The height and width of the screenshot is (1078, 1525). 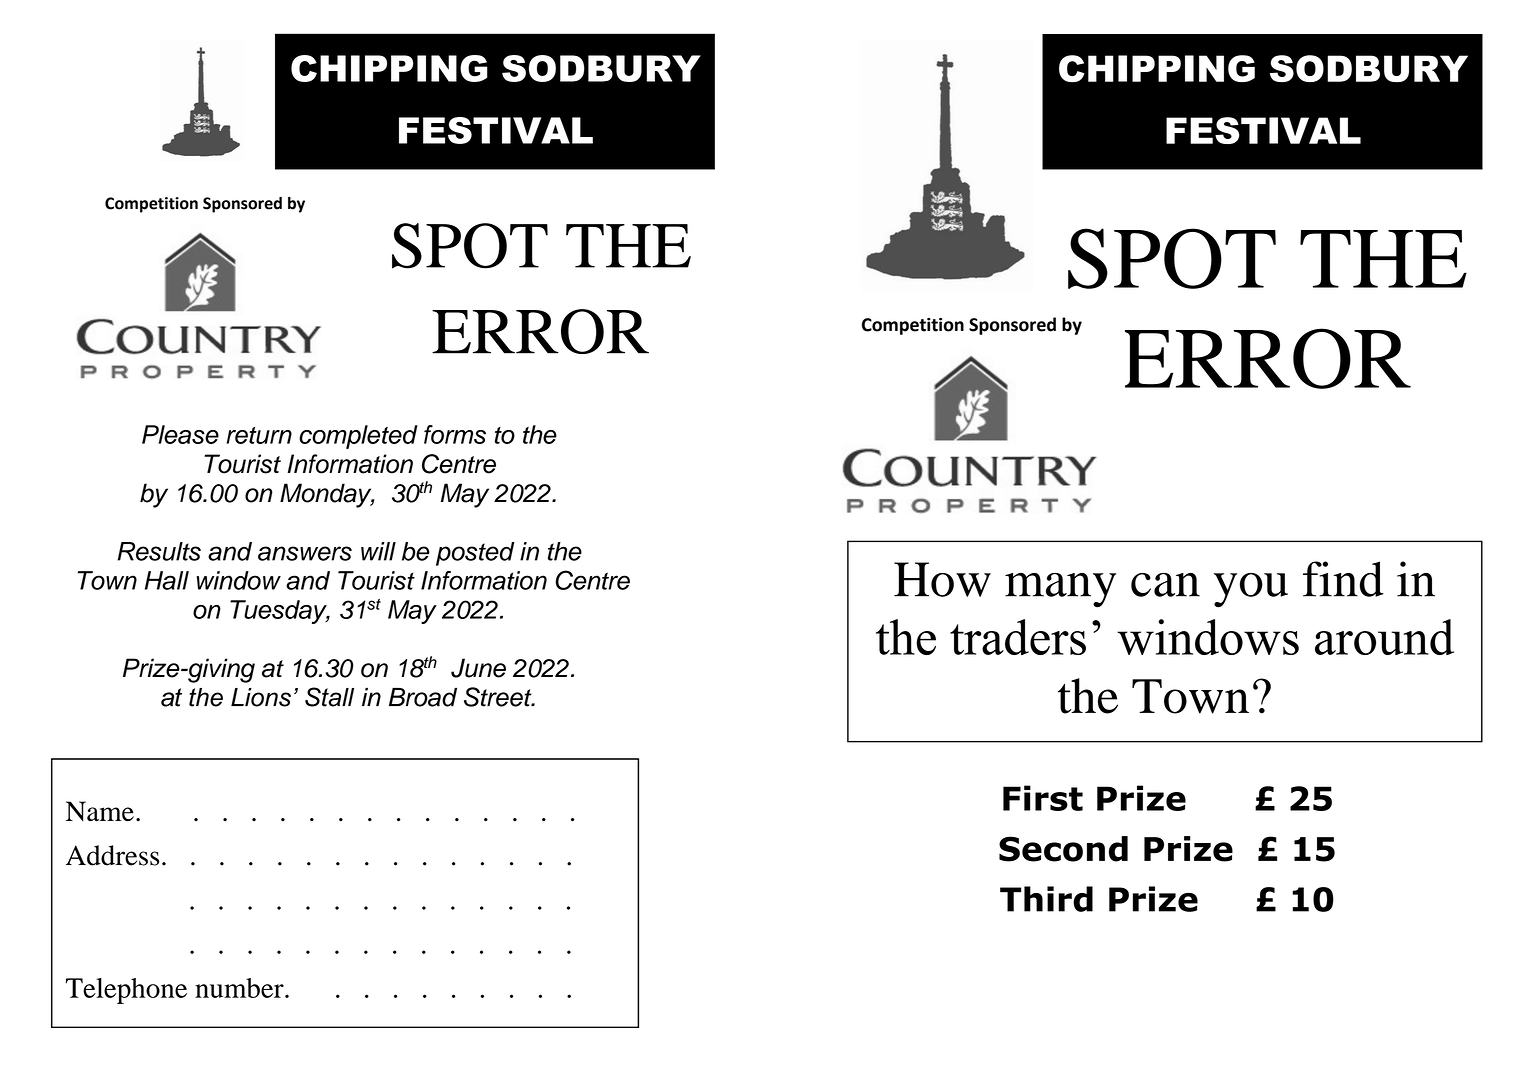 I want to click on around, so click(x=1384, y=637).
